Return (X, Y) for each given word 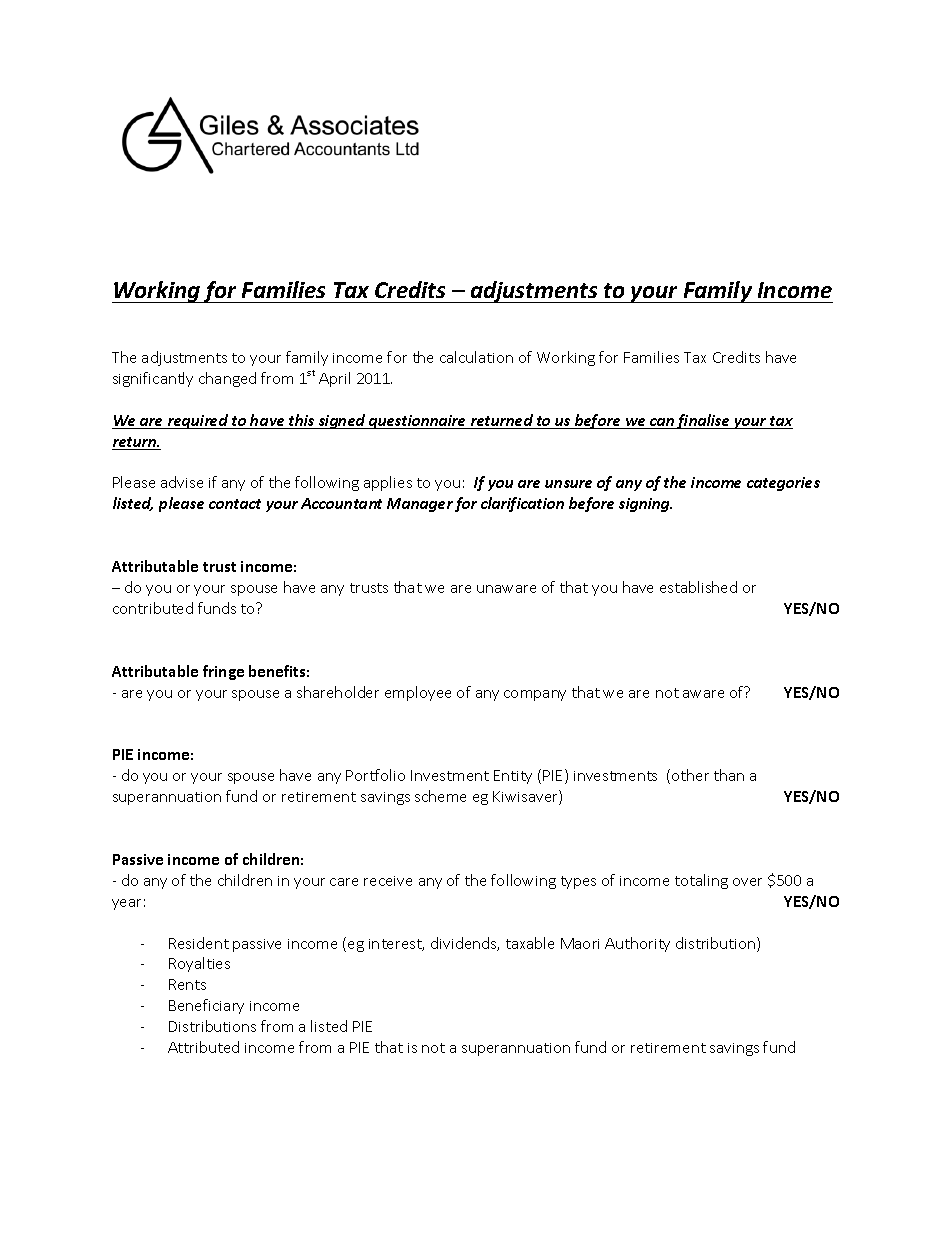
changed (227, 379)
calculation (476, 357)
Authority (637, 944)
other (690, 775)
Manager (420, 505)
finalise (703, 421)
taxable (530, 943)
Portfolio (375, 775)
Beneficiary (206, 1006)
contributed (153, 608)
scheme (440, 796)
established (698, 587)
